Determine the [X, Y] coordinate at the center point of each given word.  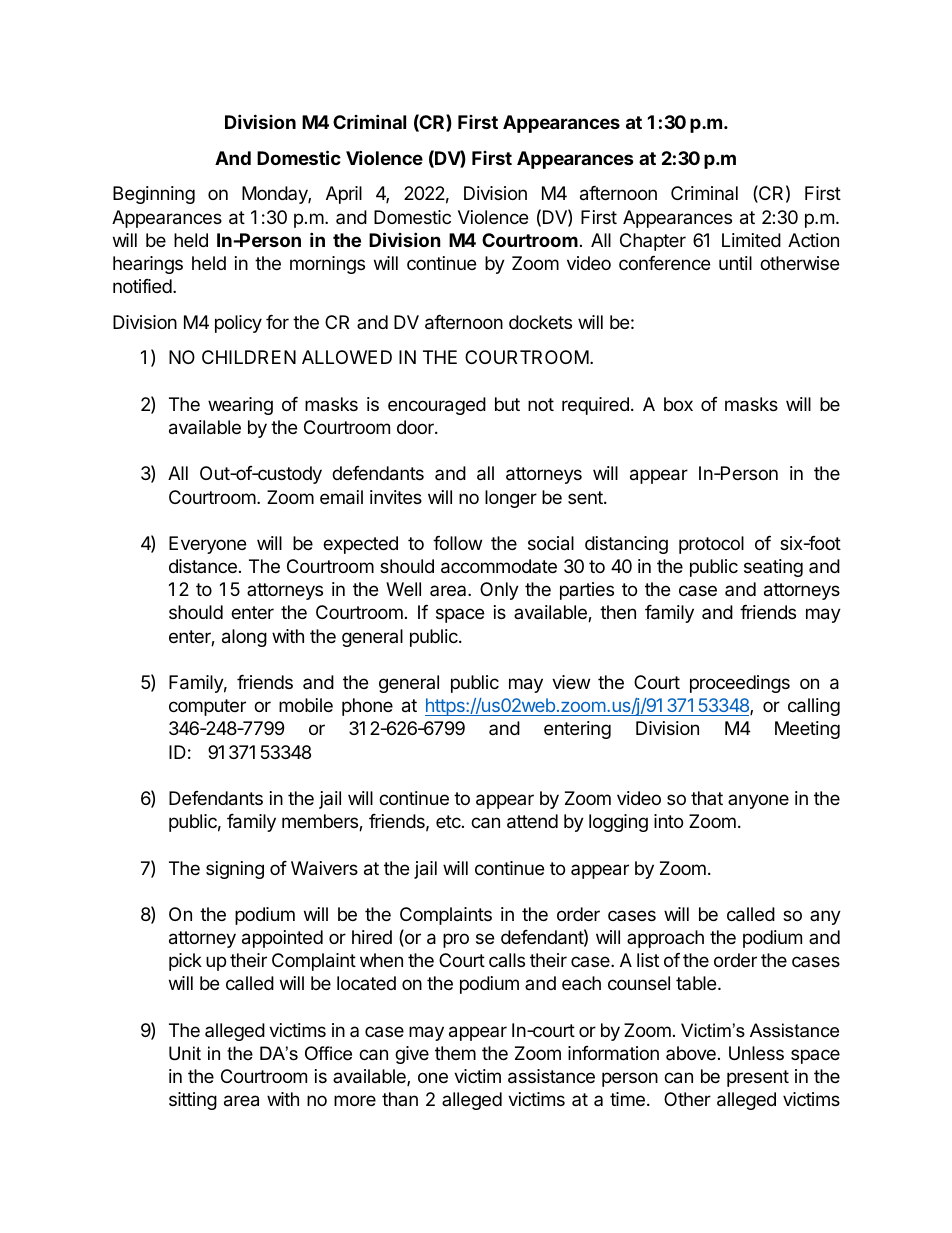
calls [507, 960]
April [344, 195]
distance [203, 566]
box [678, 404]
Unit [185, 1053]
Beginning [154, 195]
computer [207, 707]
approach [665, 939]
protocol [711, 545]
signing [235, 870]
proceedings [740, 684]
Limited [751, 240]
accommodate [499, 566]
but [507, 404]
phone [367, 707]
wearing [240, 406]
